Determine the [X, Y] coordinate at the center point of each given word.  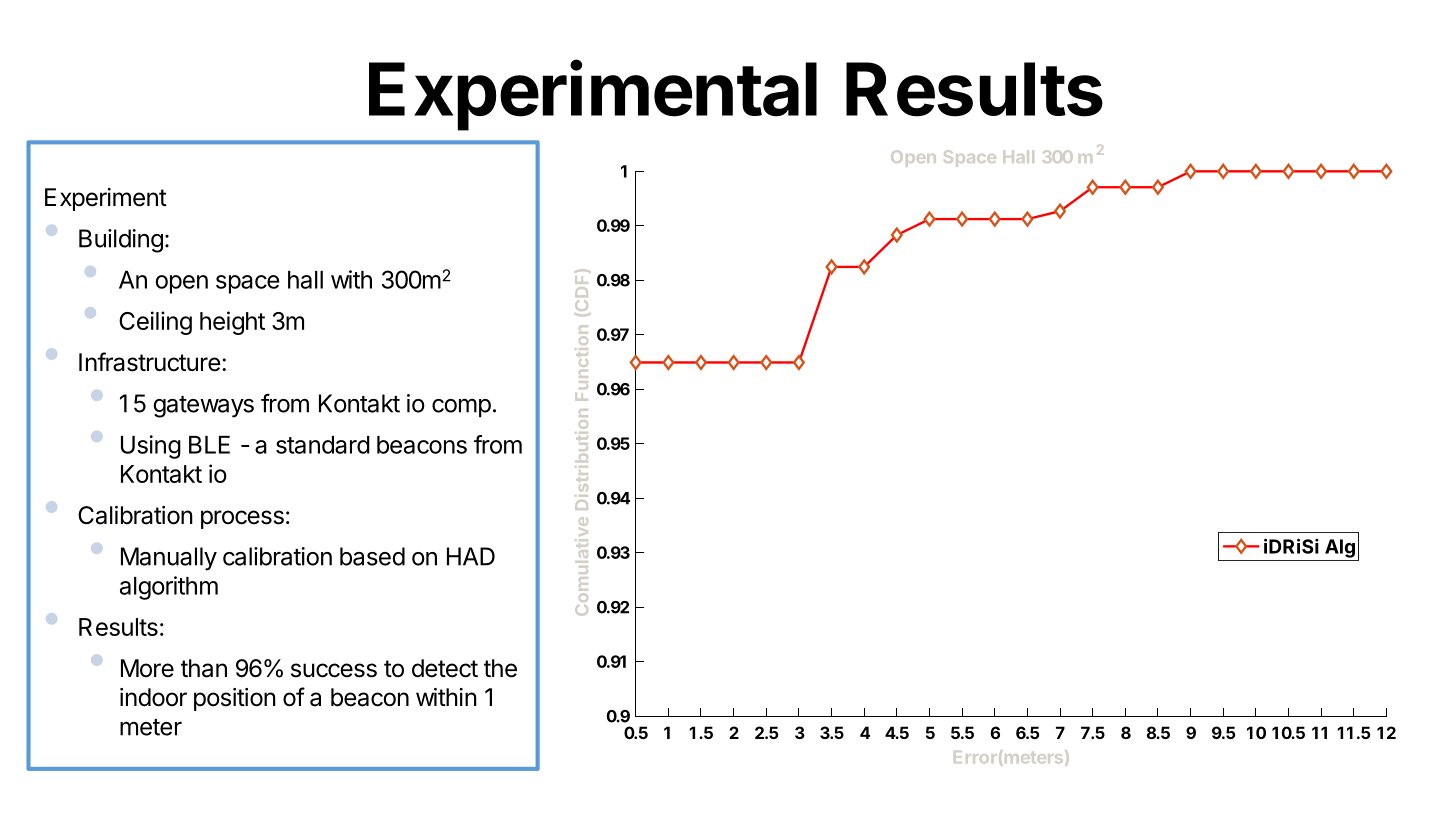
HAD [471, 556]
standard [323, 445]
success [334, 670]
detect [445, 668]
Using [151, 447]
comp [461, 408]
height [232, 323]
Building [121, 241]
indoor [153, 697]
